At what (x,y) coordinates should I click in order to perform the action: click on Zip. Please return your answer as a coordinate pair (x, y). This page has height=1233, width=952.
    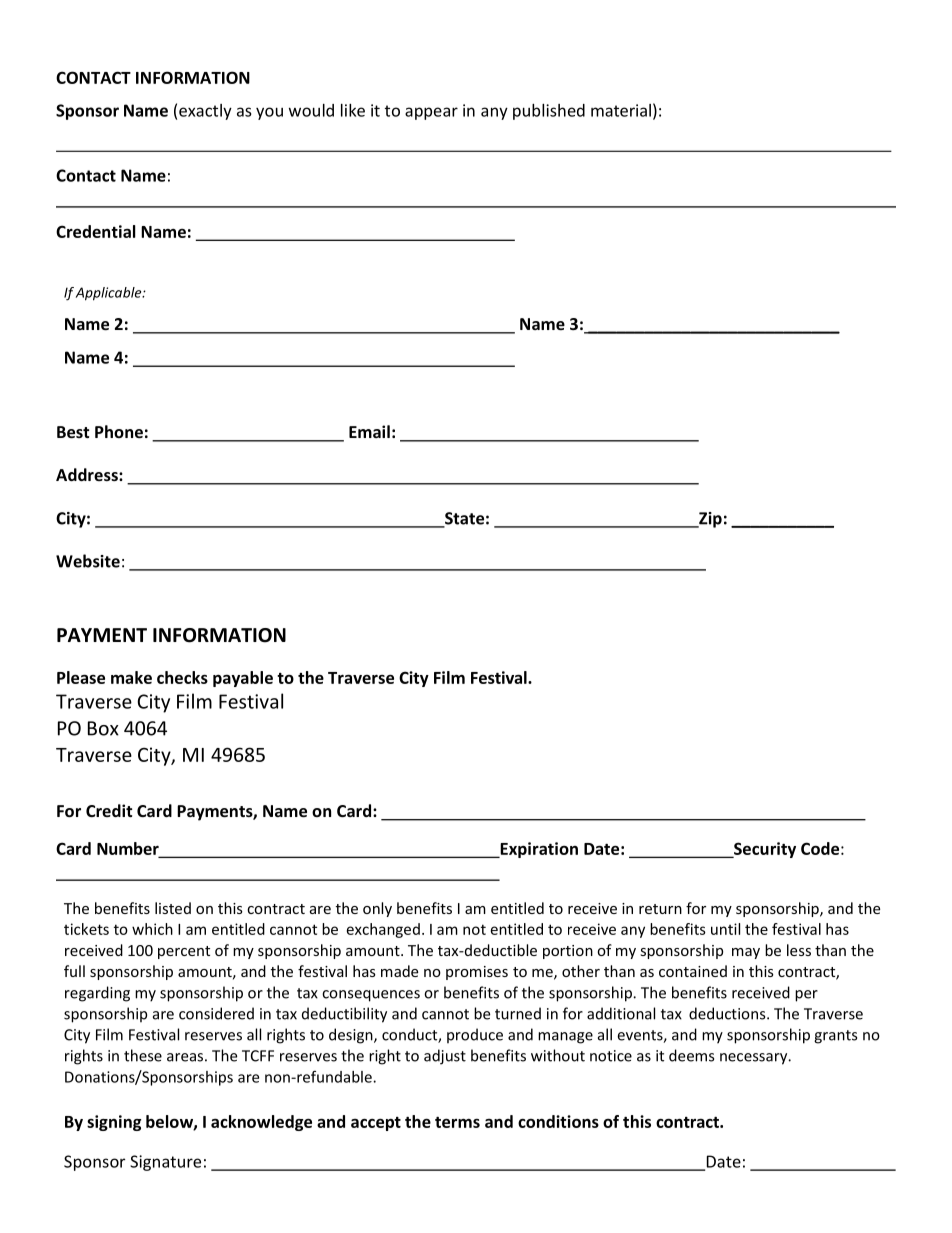
    Looking at the image, I should click on (709, 520).
